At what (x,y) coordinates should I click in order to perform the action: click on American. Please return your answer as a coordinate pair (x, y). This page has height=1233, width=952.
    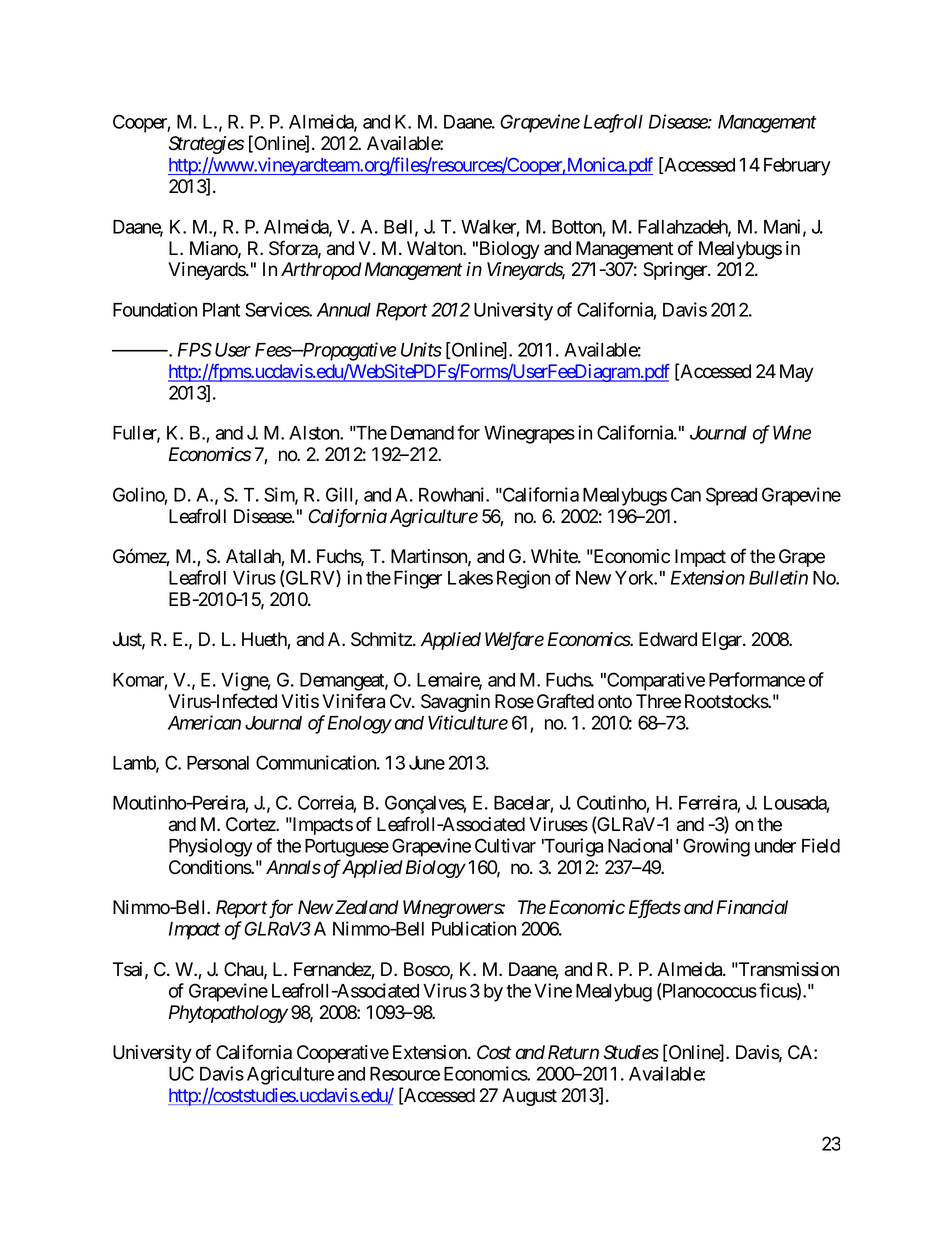
    Looking at the image, I should click on (204, 722).
